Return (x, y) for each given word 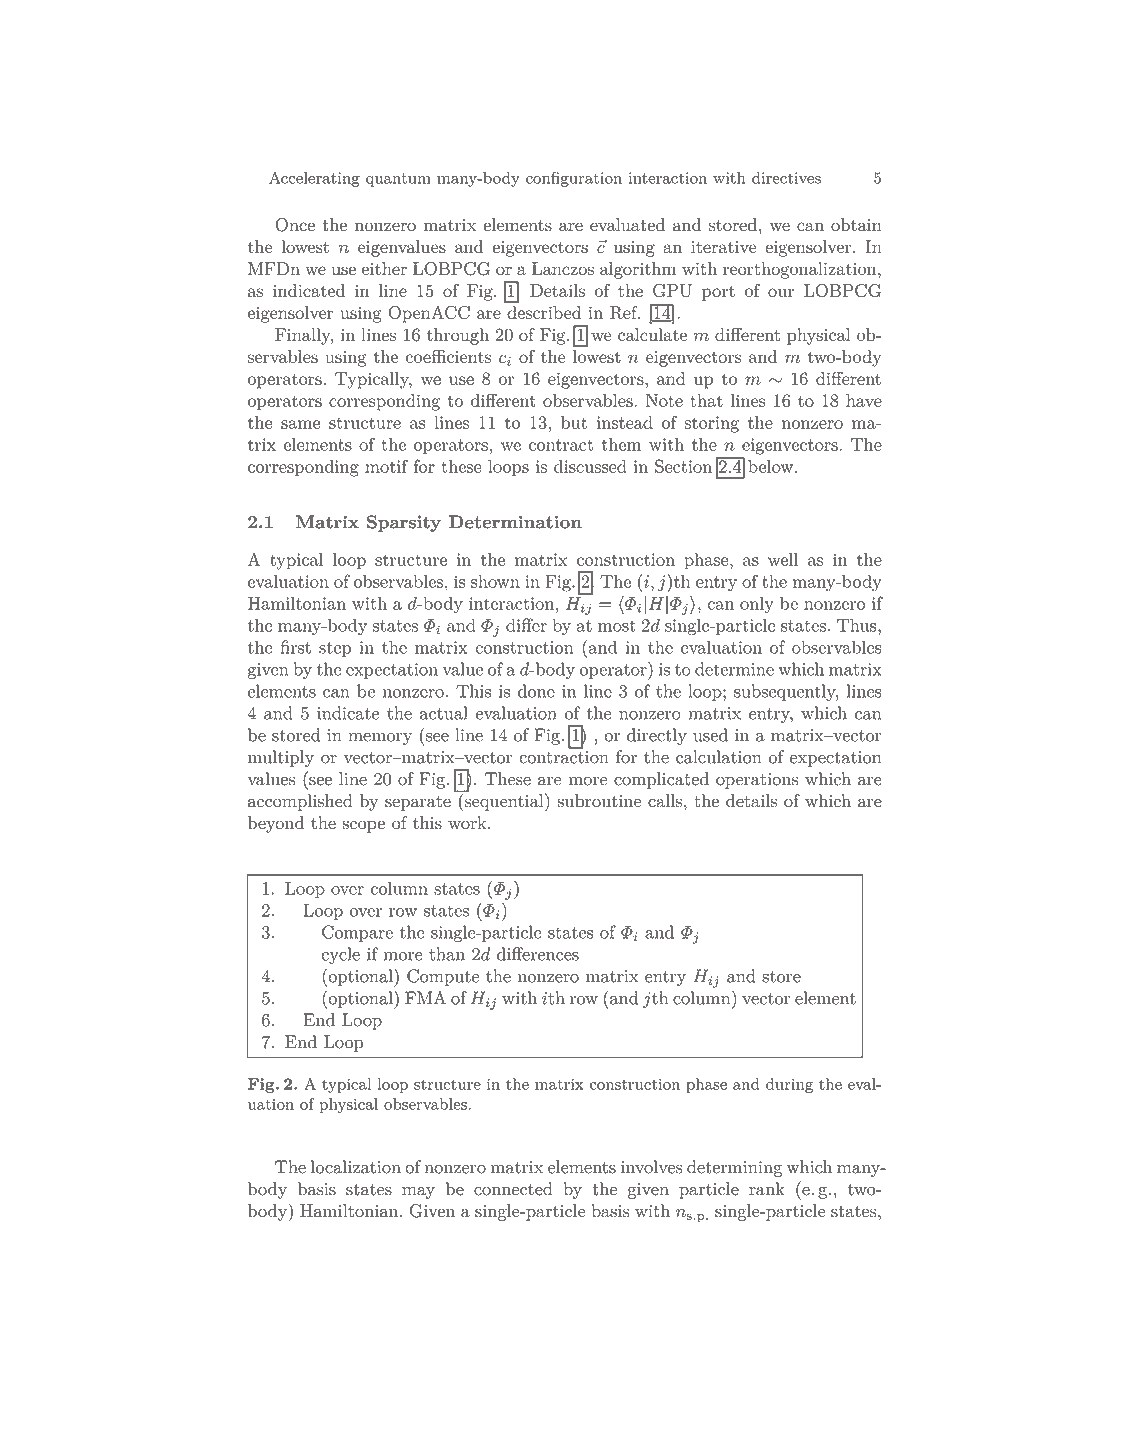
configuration (574, 179)
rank (767, 1189)
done (536, 691)
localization (356, 1167)
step (335, 649)
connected (513, 1189)
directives (786, 178)
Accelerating (314, 179)
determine (734, 669)
